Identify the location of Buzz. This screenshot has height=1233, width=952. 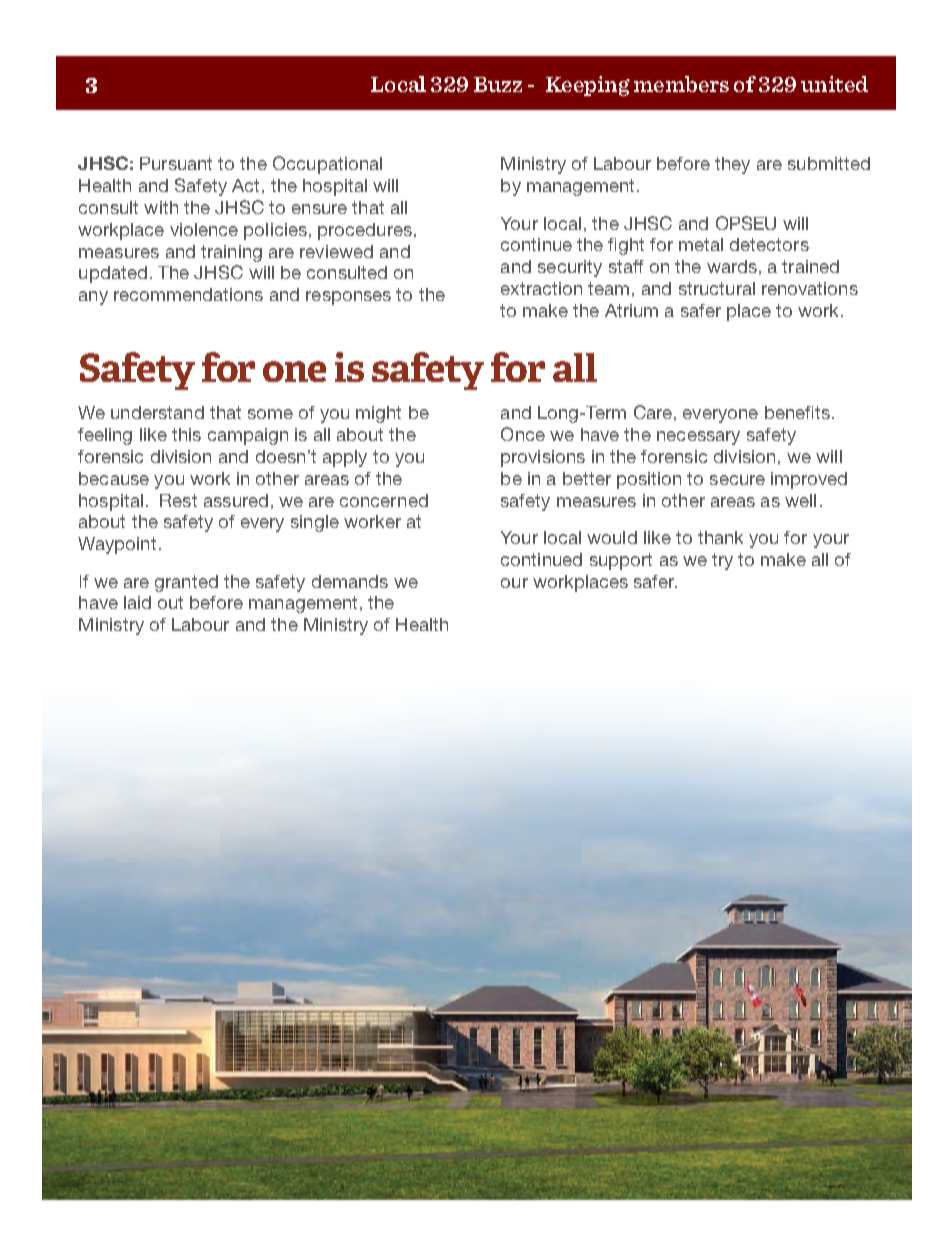
(498, 84).
